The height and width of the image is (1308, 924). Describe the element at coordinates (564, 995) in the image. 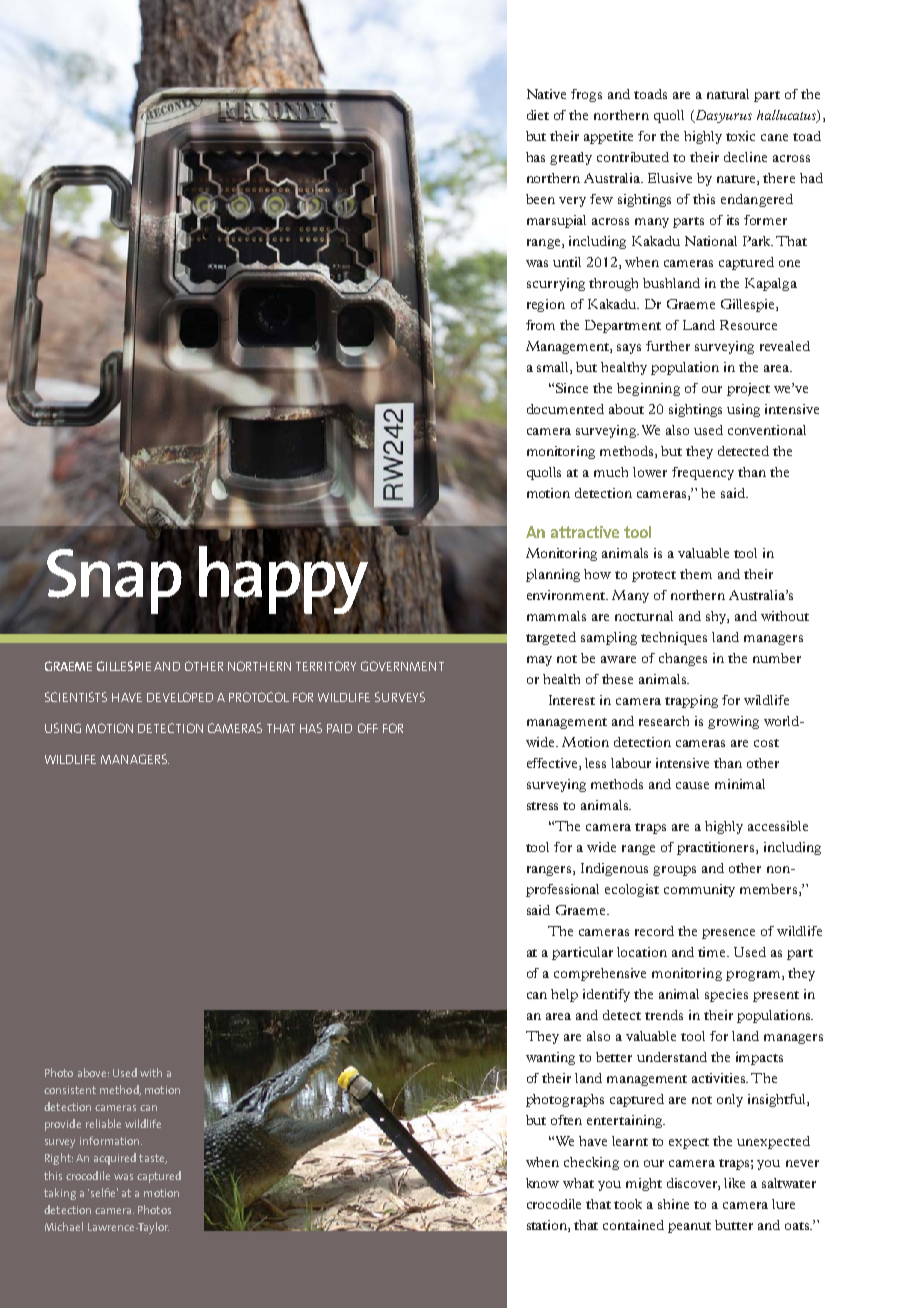

I see `help` at that location.
